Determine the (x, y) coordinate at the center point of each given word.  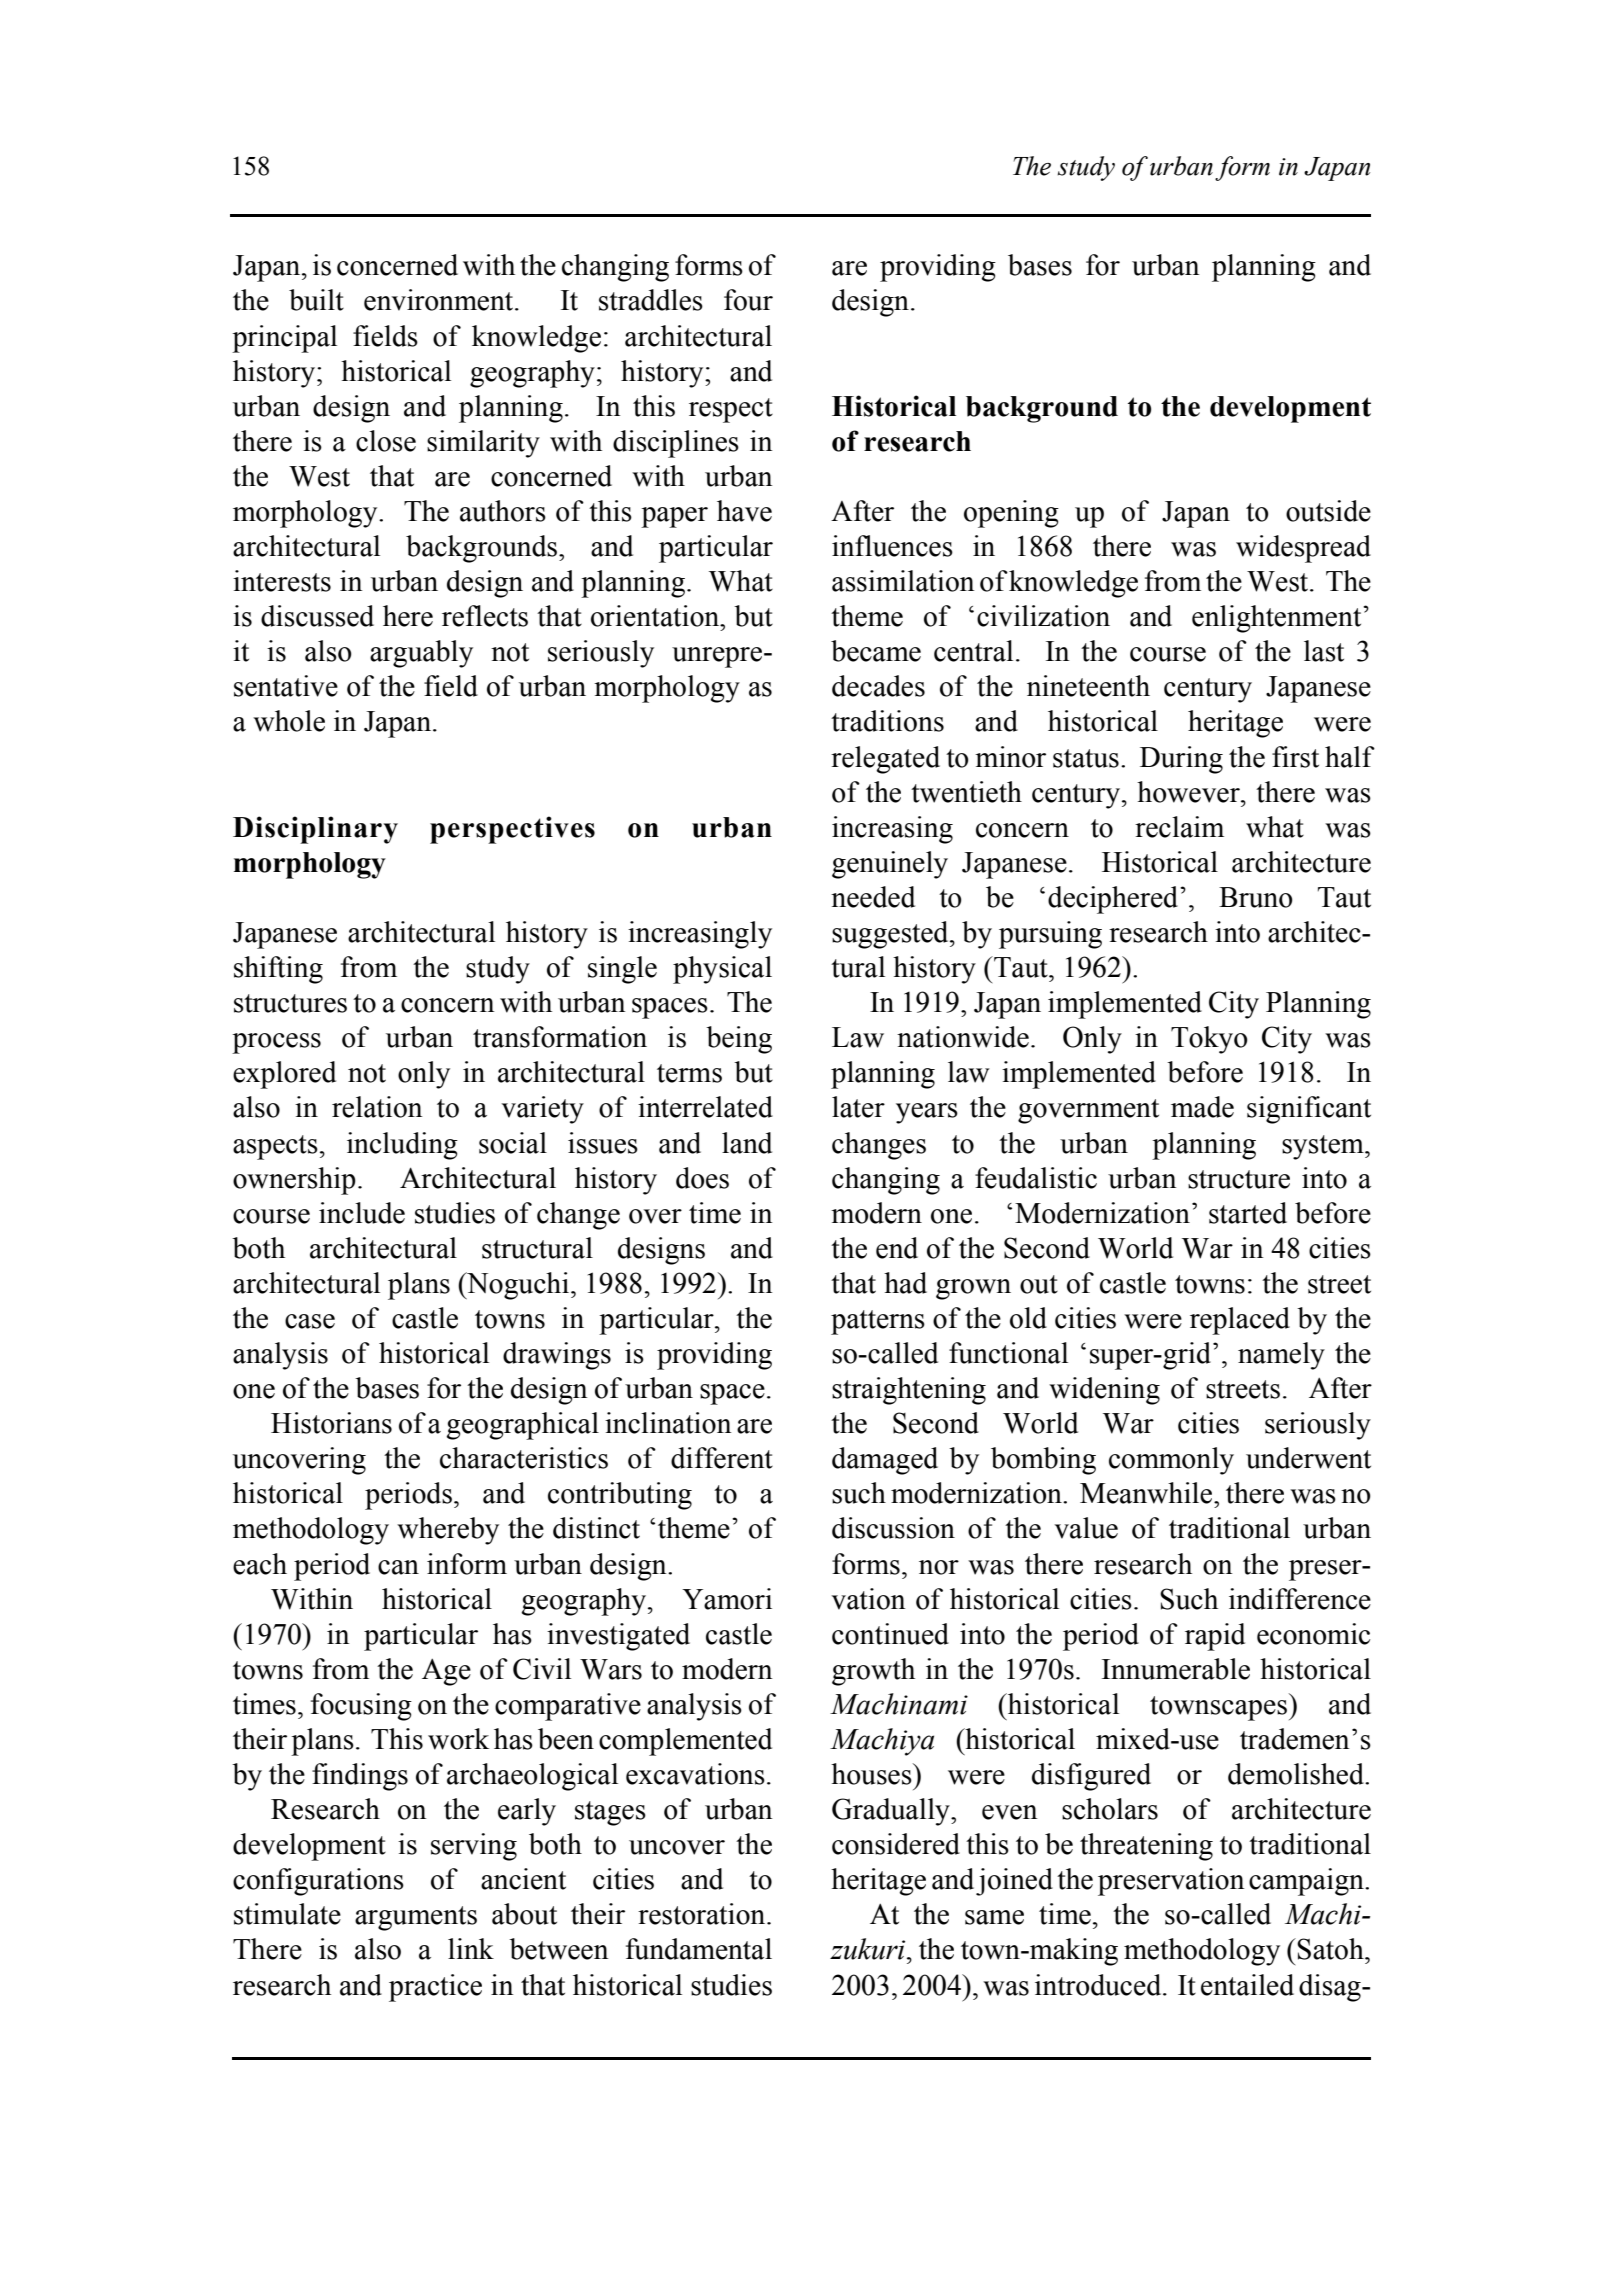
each (260, 1564)
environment (440, 300)
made (1202, 1107)
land (747, 1143)
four (748, 300)
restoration (703, 1914)
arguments (416, 1918)
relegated (885, 760)
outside (1328, 511)
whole (289, 721)
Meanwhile (1147, 1493)
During (1181, 760)
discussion (893, 1528)
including (402, 1146)
